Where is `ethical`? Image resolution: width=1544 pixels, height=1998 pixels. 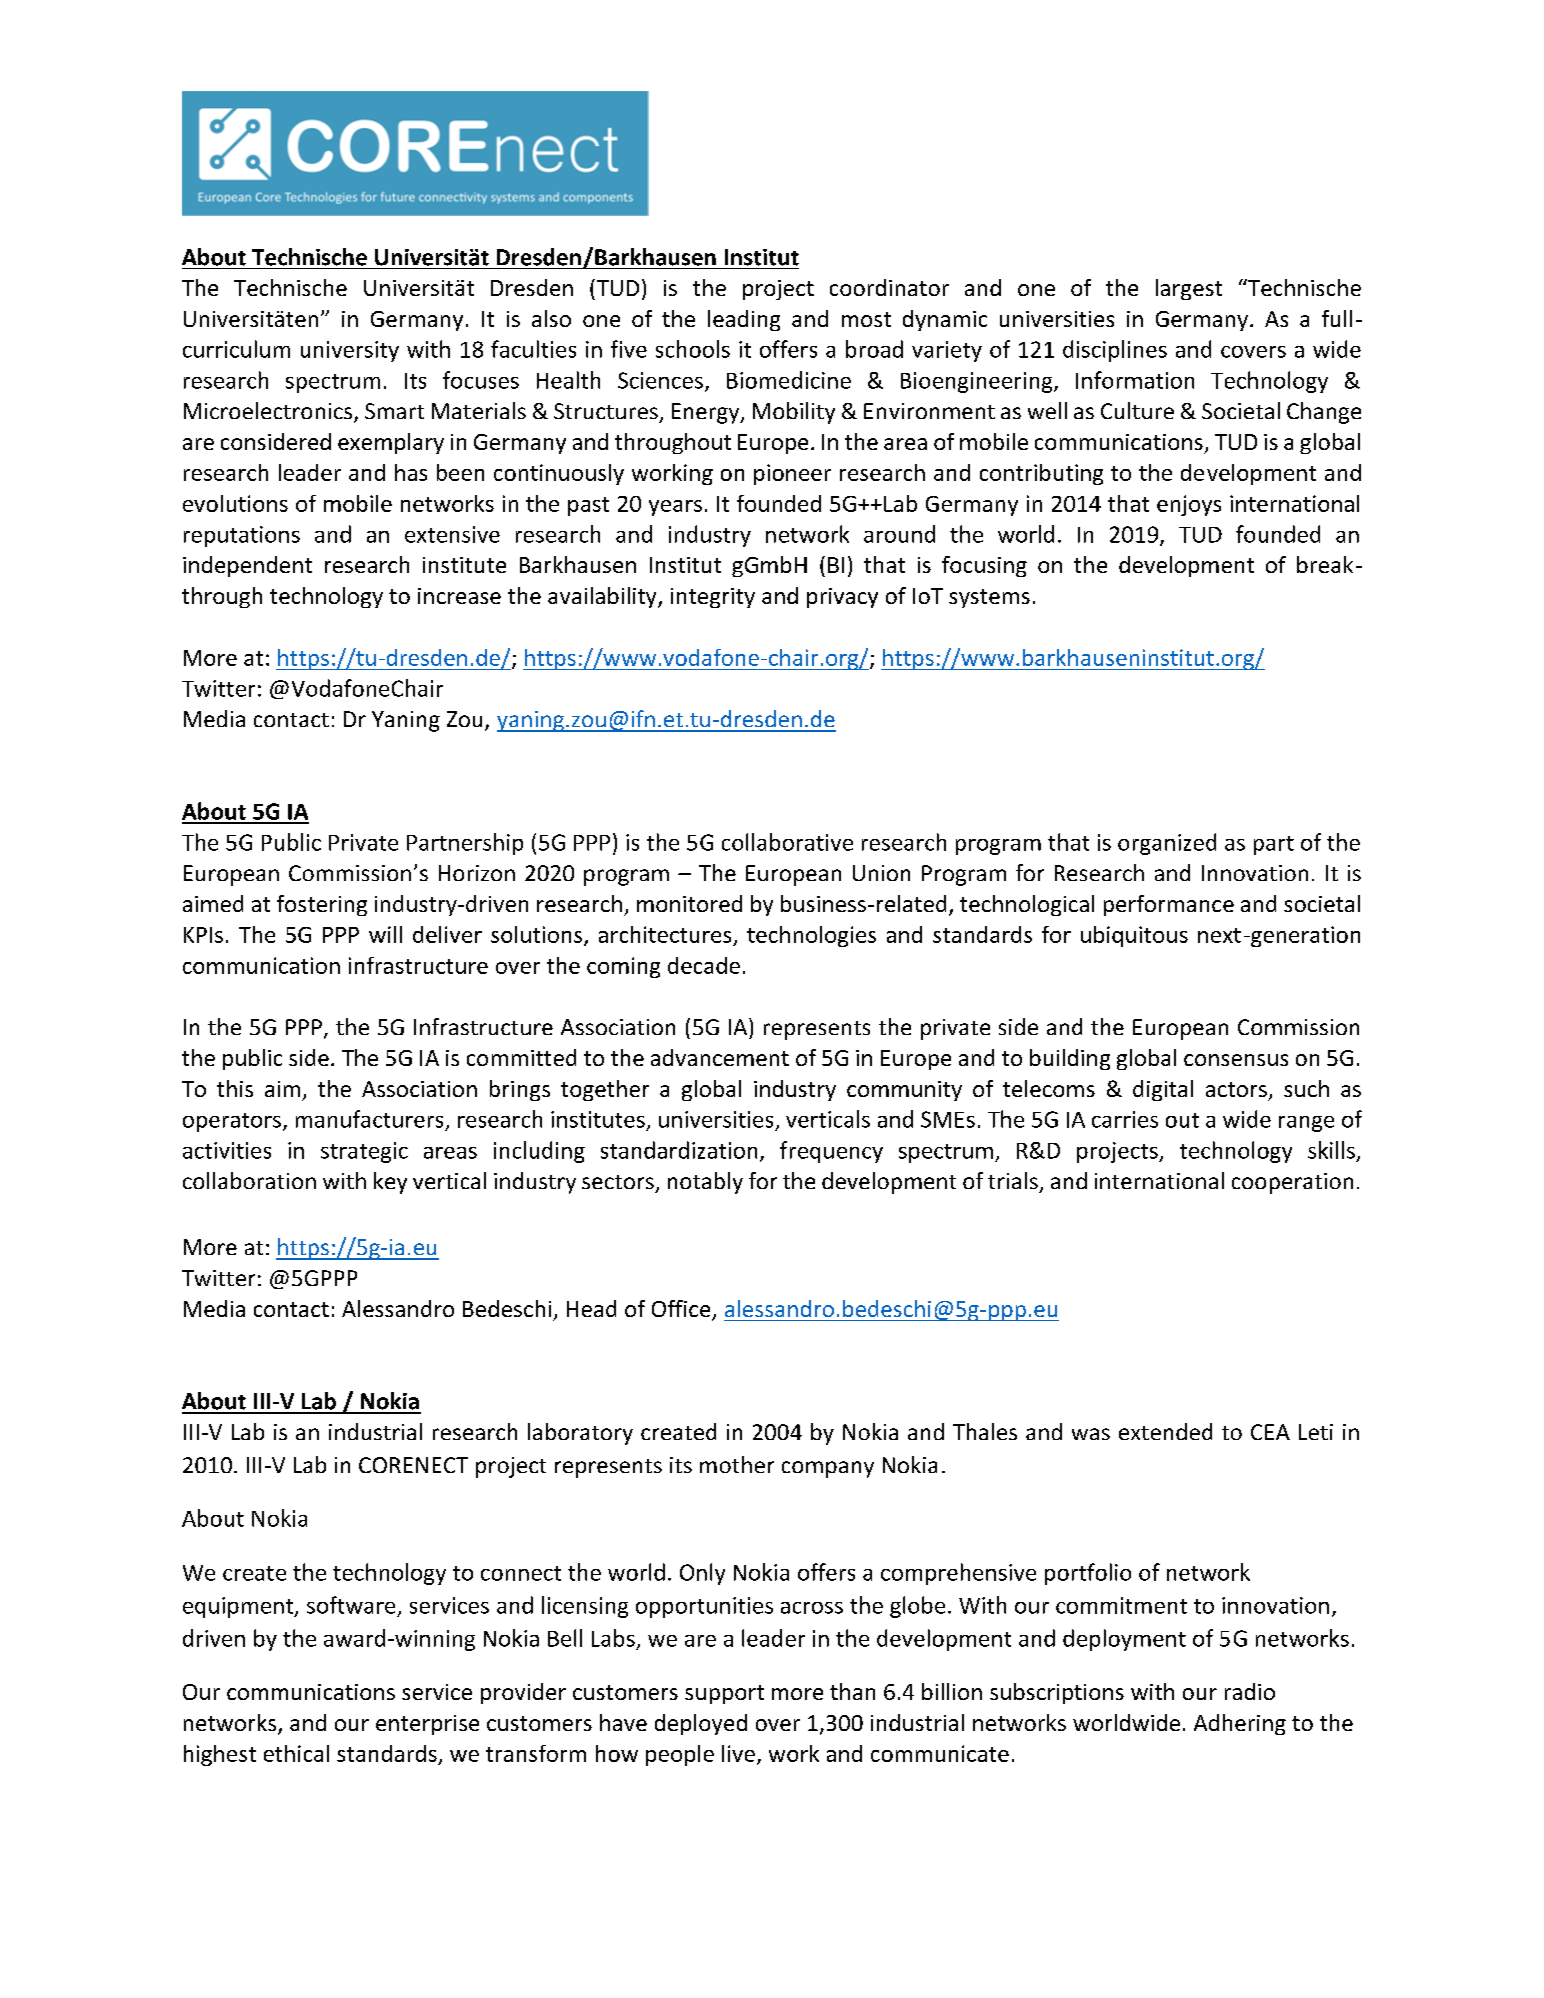
ethical is located at coordinates (296, 1753).
